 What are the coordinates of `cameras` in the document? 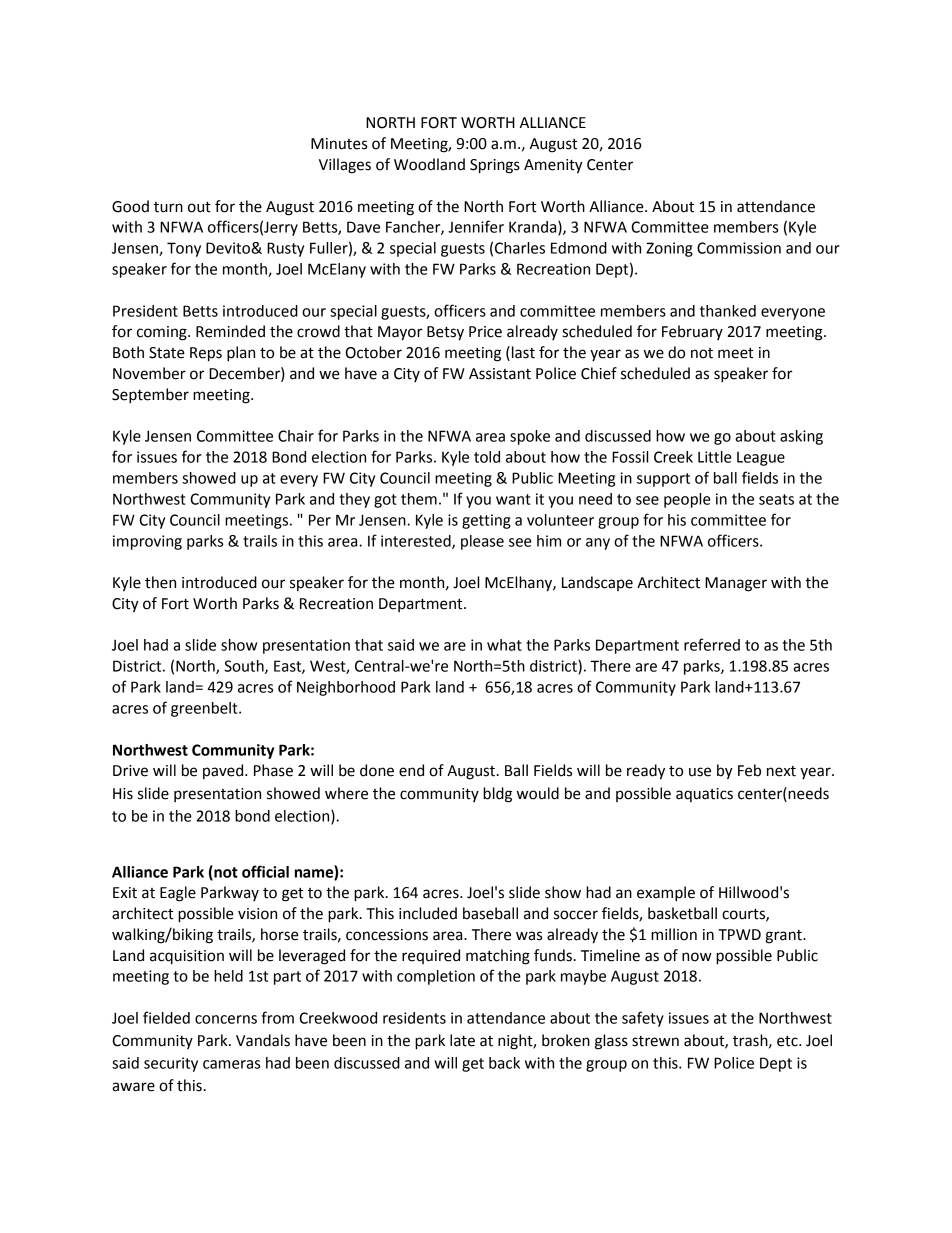 It's located at (231, 1064).
